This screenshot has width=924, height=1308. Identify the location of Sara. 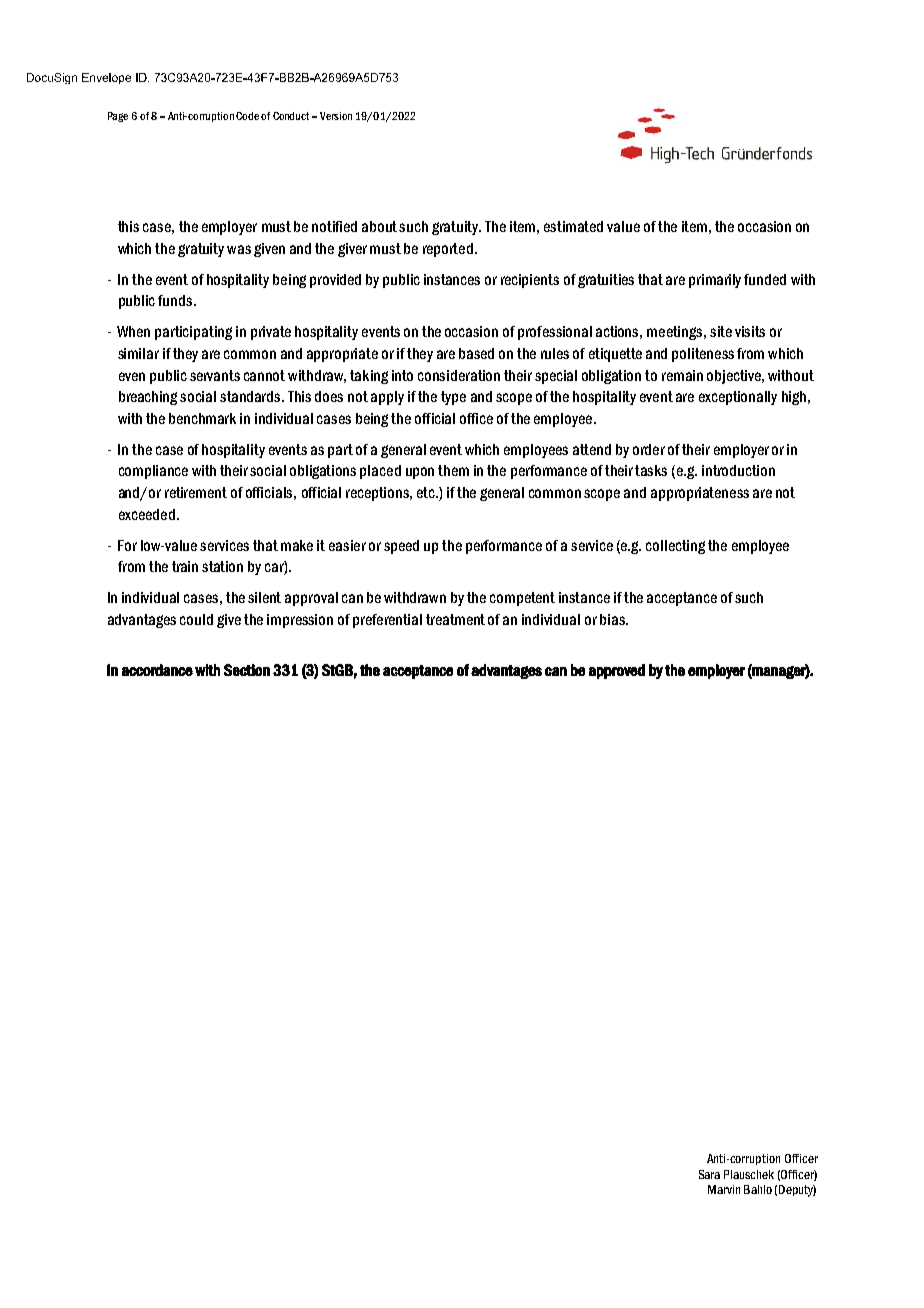
(709, 1174).
